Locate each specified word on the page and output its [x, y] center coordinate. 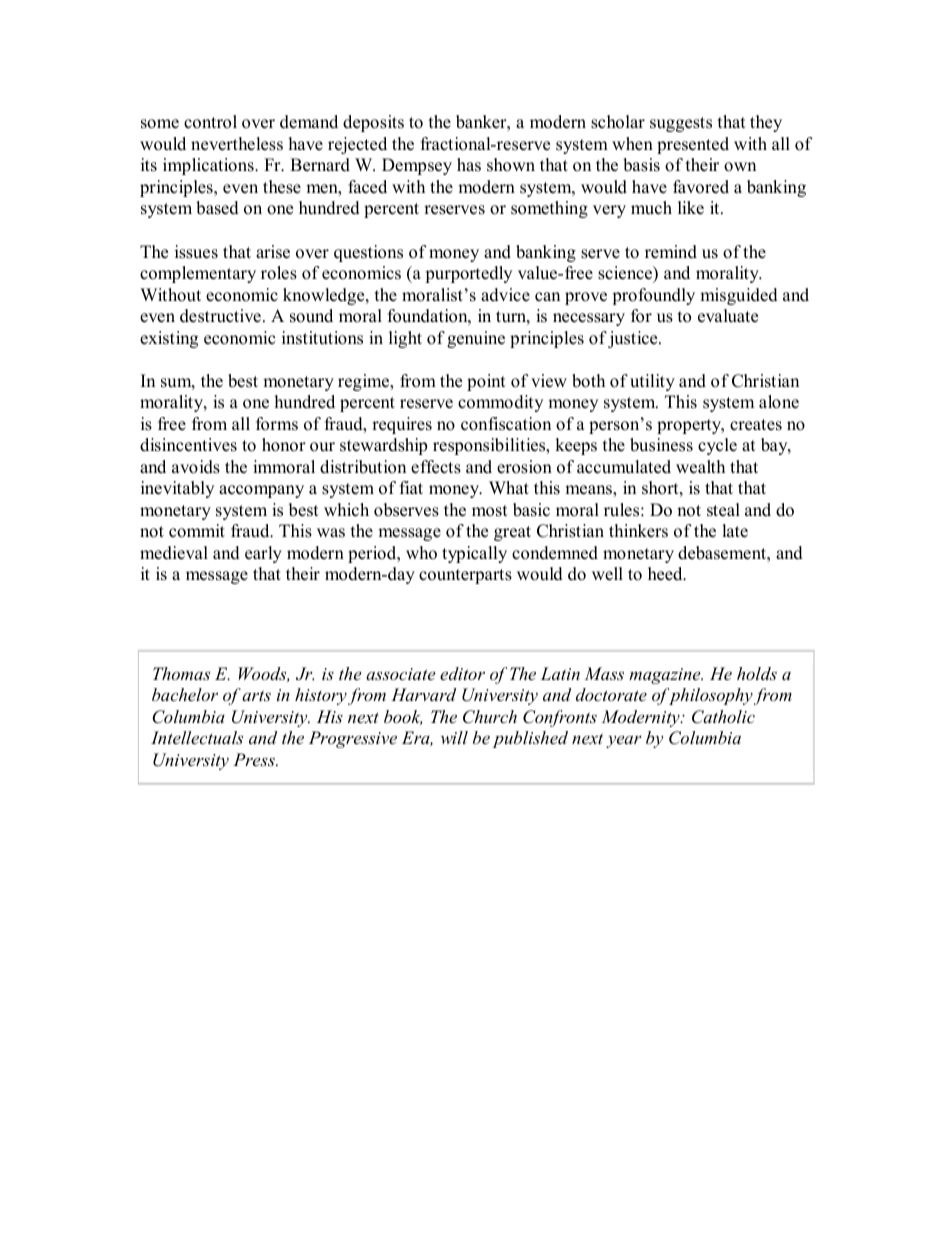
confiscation [506, 424]
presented [693, 145]
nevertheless [237, 144]
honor [284, 445]
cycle [717, 446]
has [469, 165]
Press [255, 759]
